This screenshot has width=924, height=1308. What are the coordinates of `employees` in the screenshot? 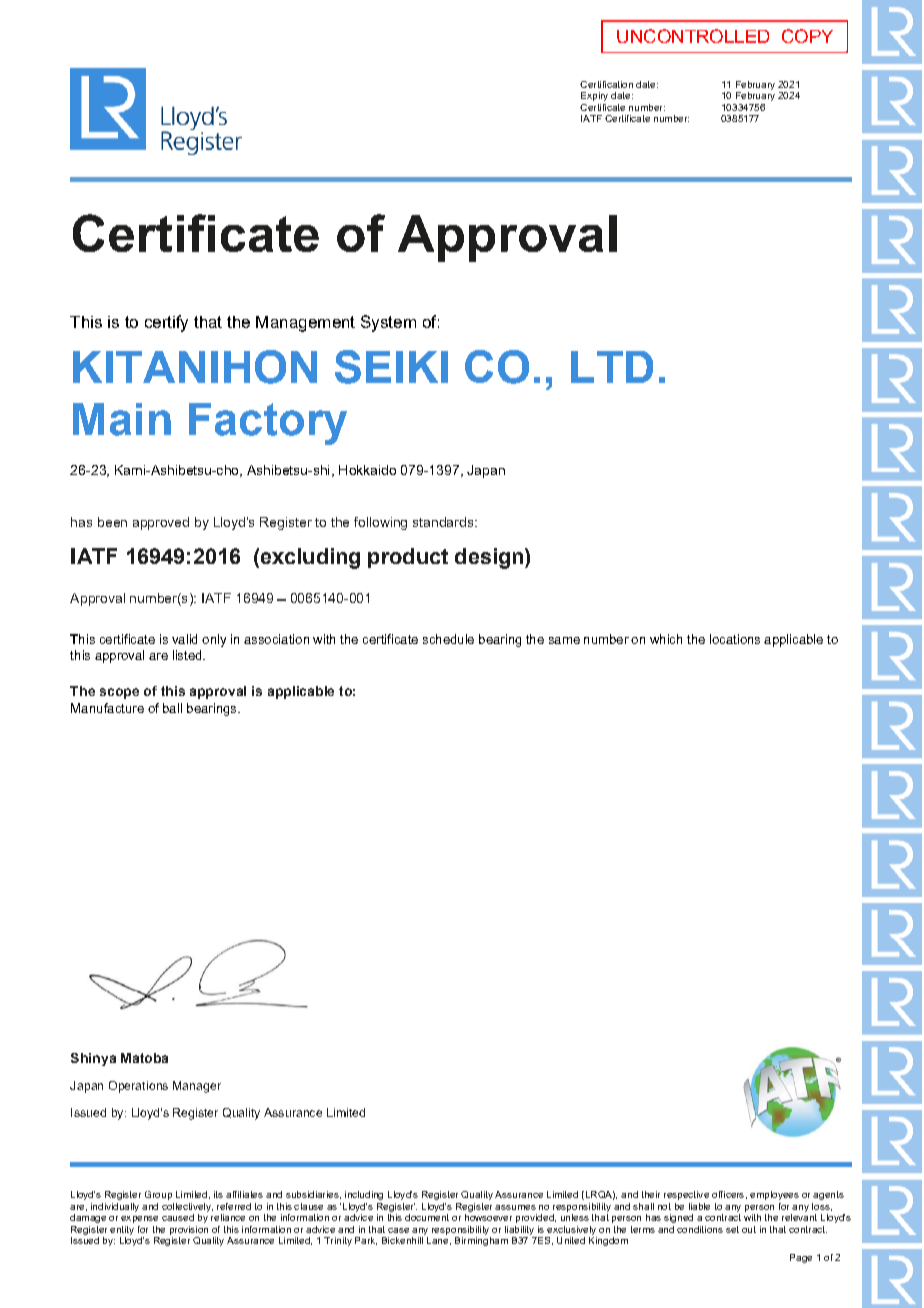 It's located at (774, 1195).
